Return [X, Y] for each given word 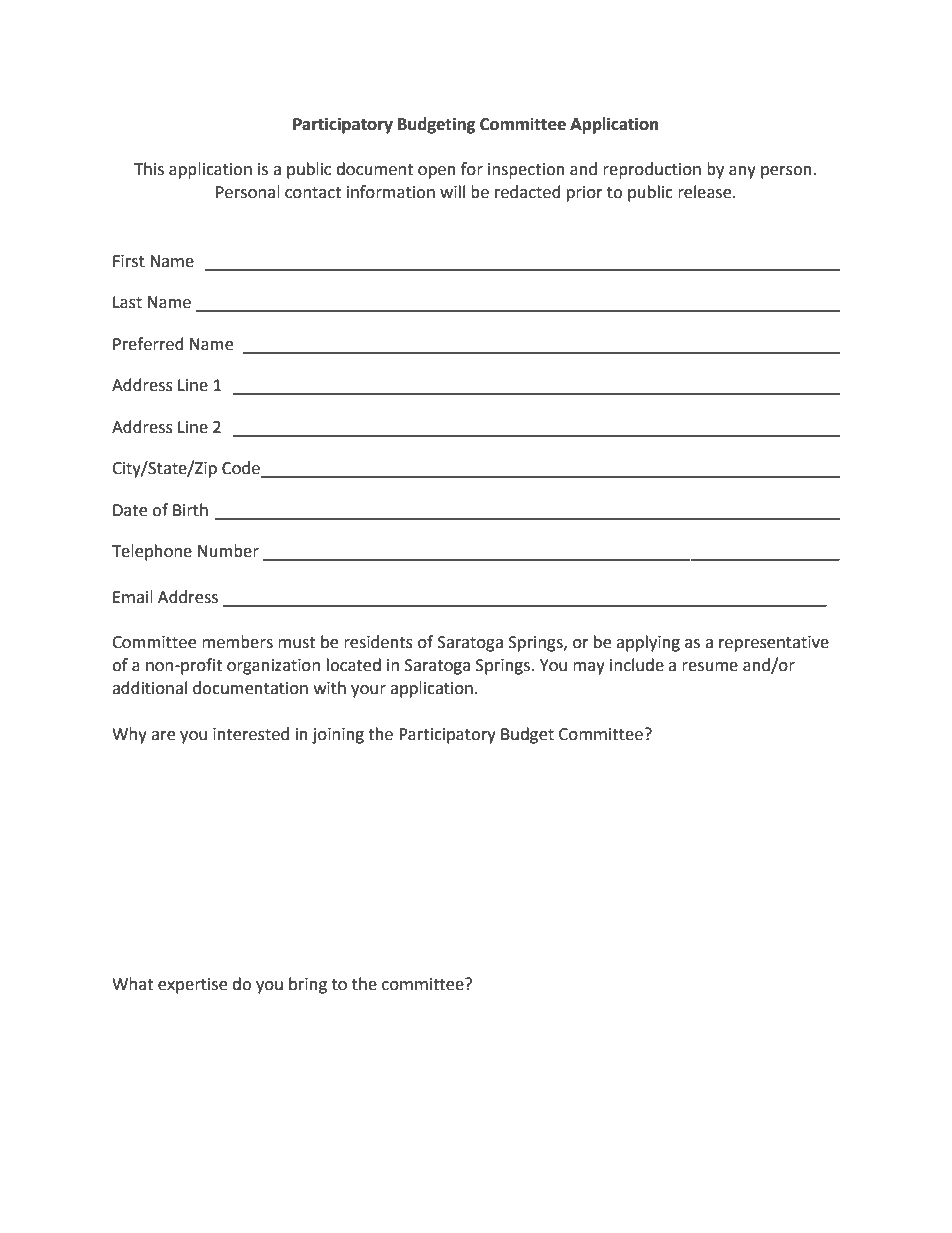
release [706, 192]
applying [648, 643]
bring [308, 985]
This [149, 169]
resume [710, 667]
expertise [192, 986]
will [452, 191]
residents [378, 642]
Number [228, 551]
